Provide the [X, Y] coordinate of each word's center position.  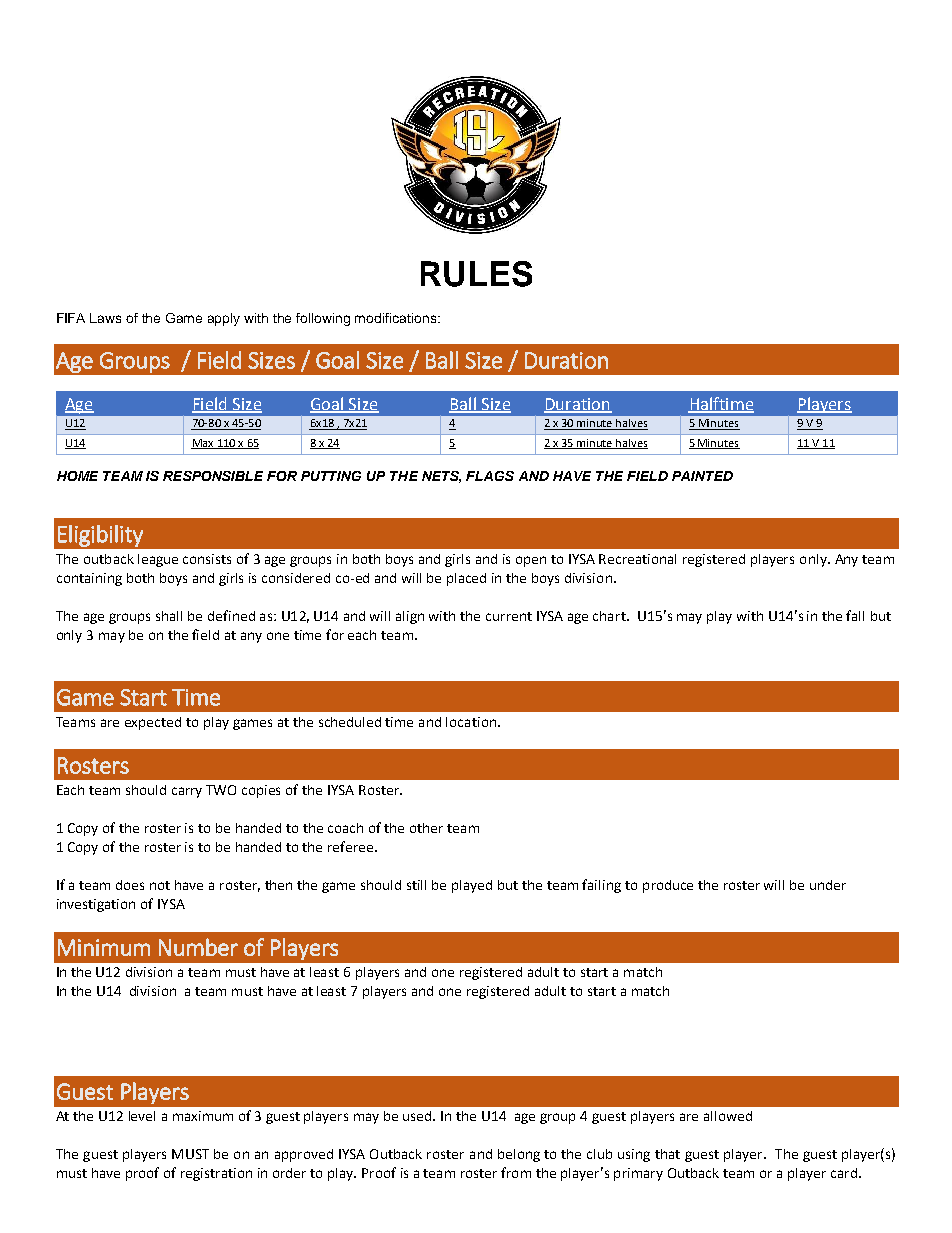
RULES [476, 274]
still [416, 885]
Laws [105, 318]
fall [855, 615]
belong [519, 1155]
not [160, 885]
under [828, 885]
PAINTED [702, 476]
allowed [728, 1116]
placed [466, 579]
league [158, 560]
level [142, 1116]
